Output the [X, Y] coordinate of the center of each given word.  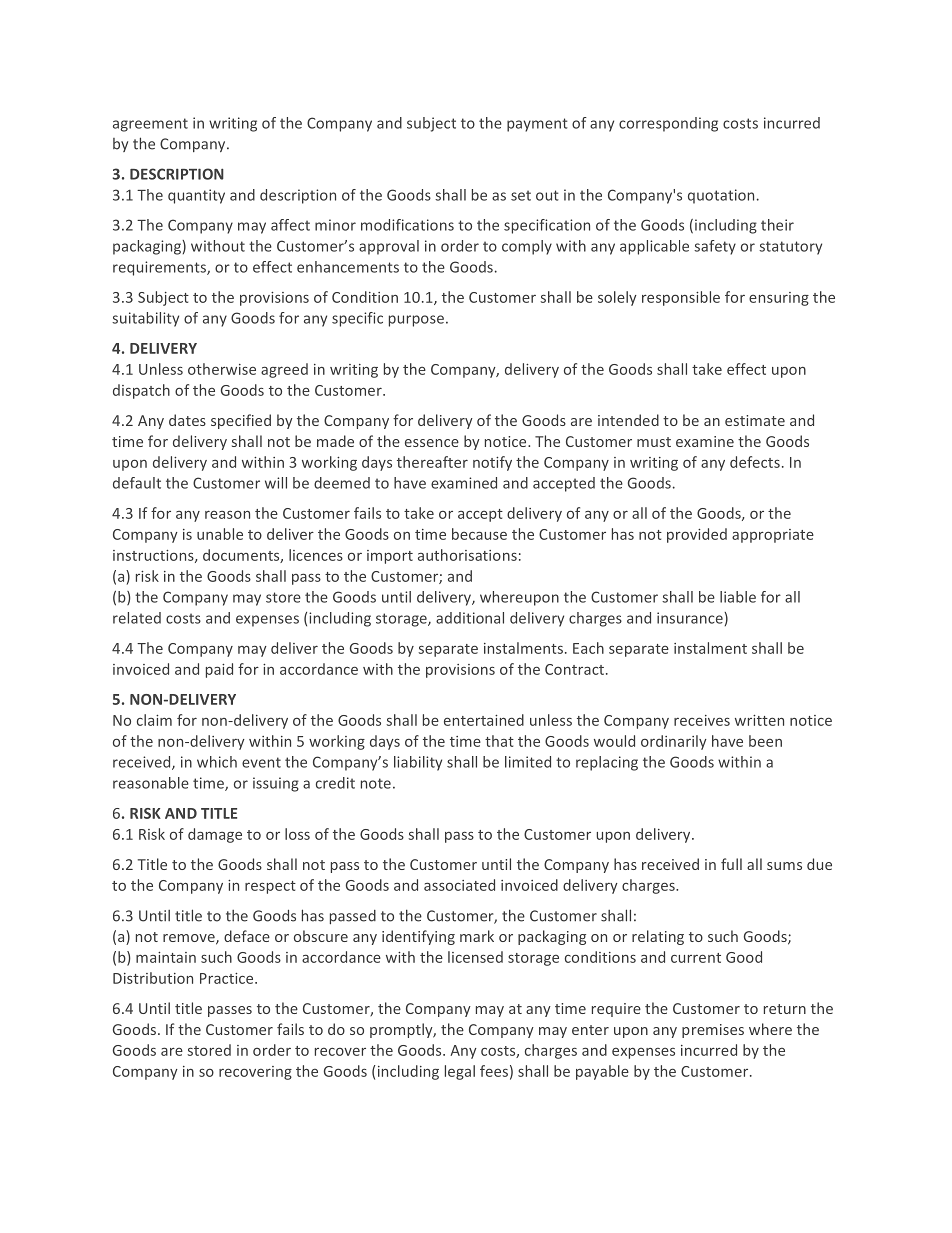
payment [537, 125]
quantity [196, 196]
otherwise [222, 369]
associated [459, 885]
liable [738, 597]
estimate [755, 420]
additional [470, 618]
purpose [416, 321]
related [137, 618]
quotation [721, 196]
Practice [228, 978]
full [731, 864]
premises [713, 1031]
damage [215, 835]
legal [460, 1072]
